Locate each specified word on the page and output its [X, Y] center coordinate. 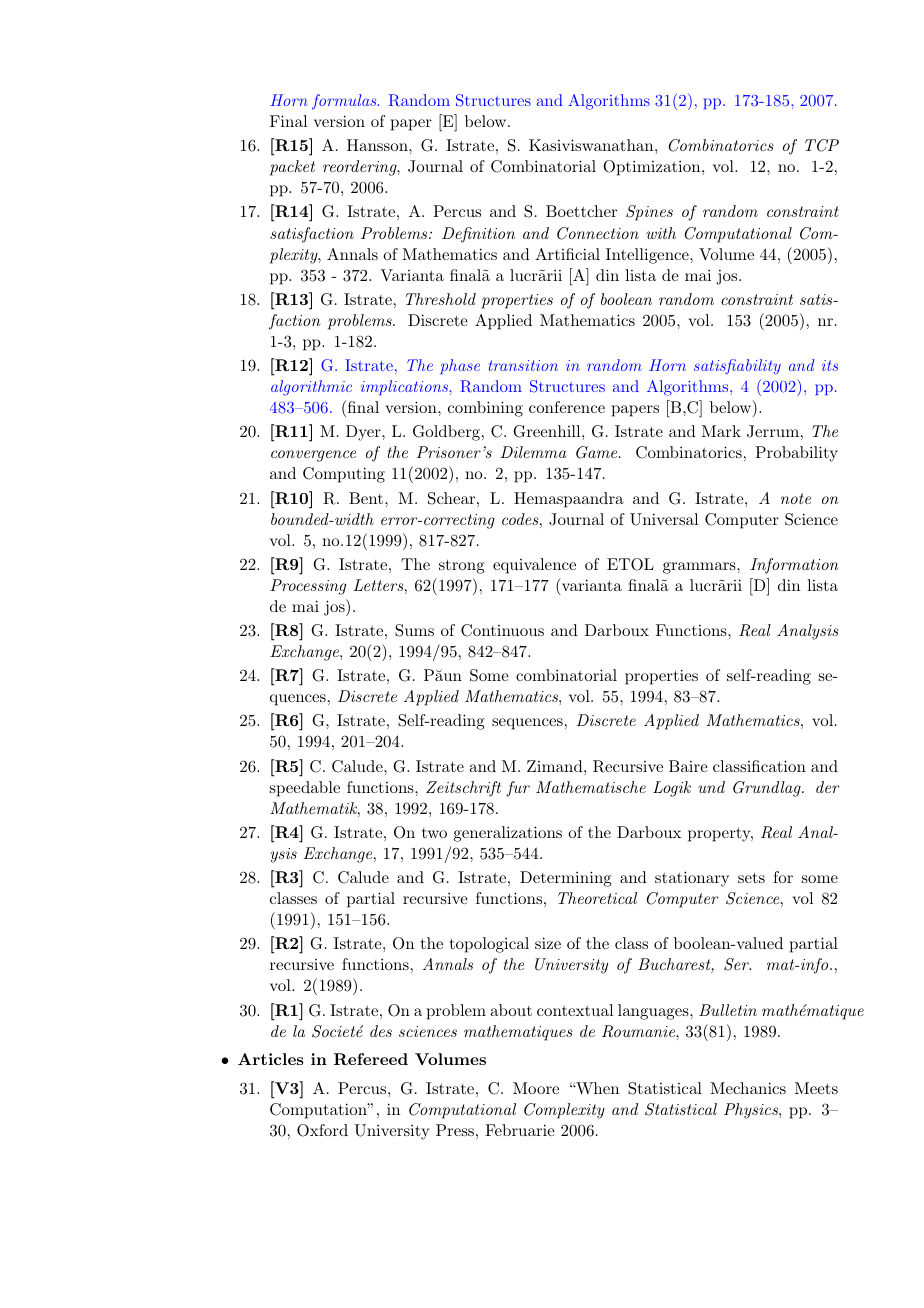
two [434, 833]
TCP [822, 145]
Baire [688, 766]
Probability [796, 454]
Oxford [322, 1130]
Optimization [653, 168]
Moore [536, 1088]
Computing [344, 475]
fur [518, 789]
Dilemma [533, 452]
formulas [345, 102]
